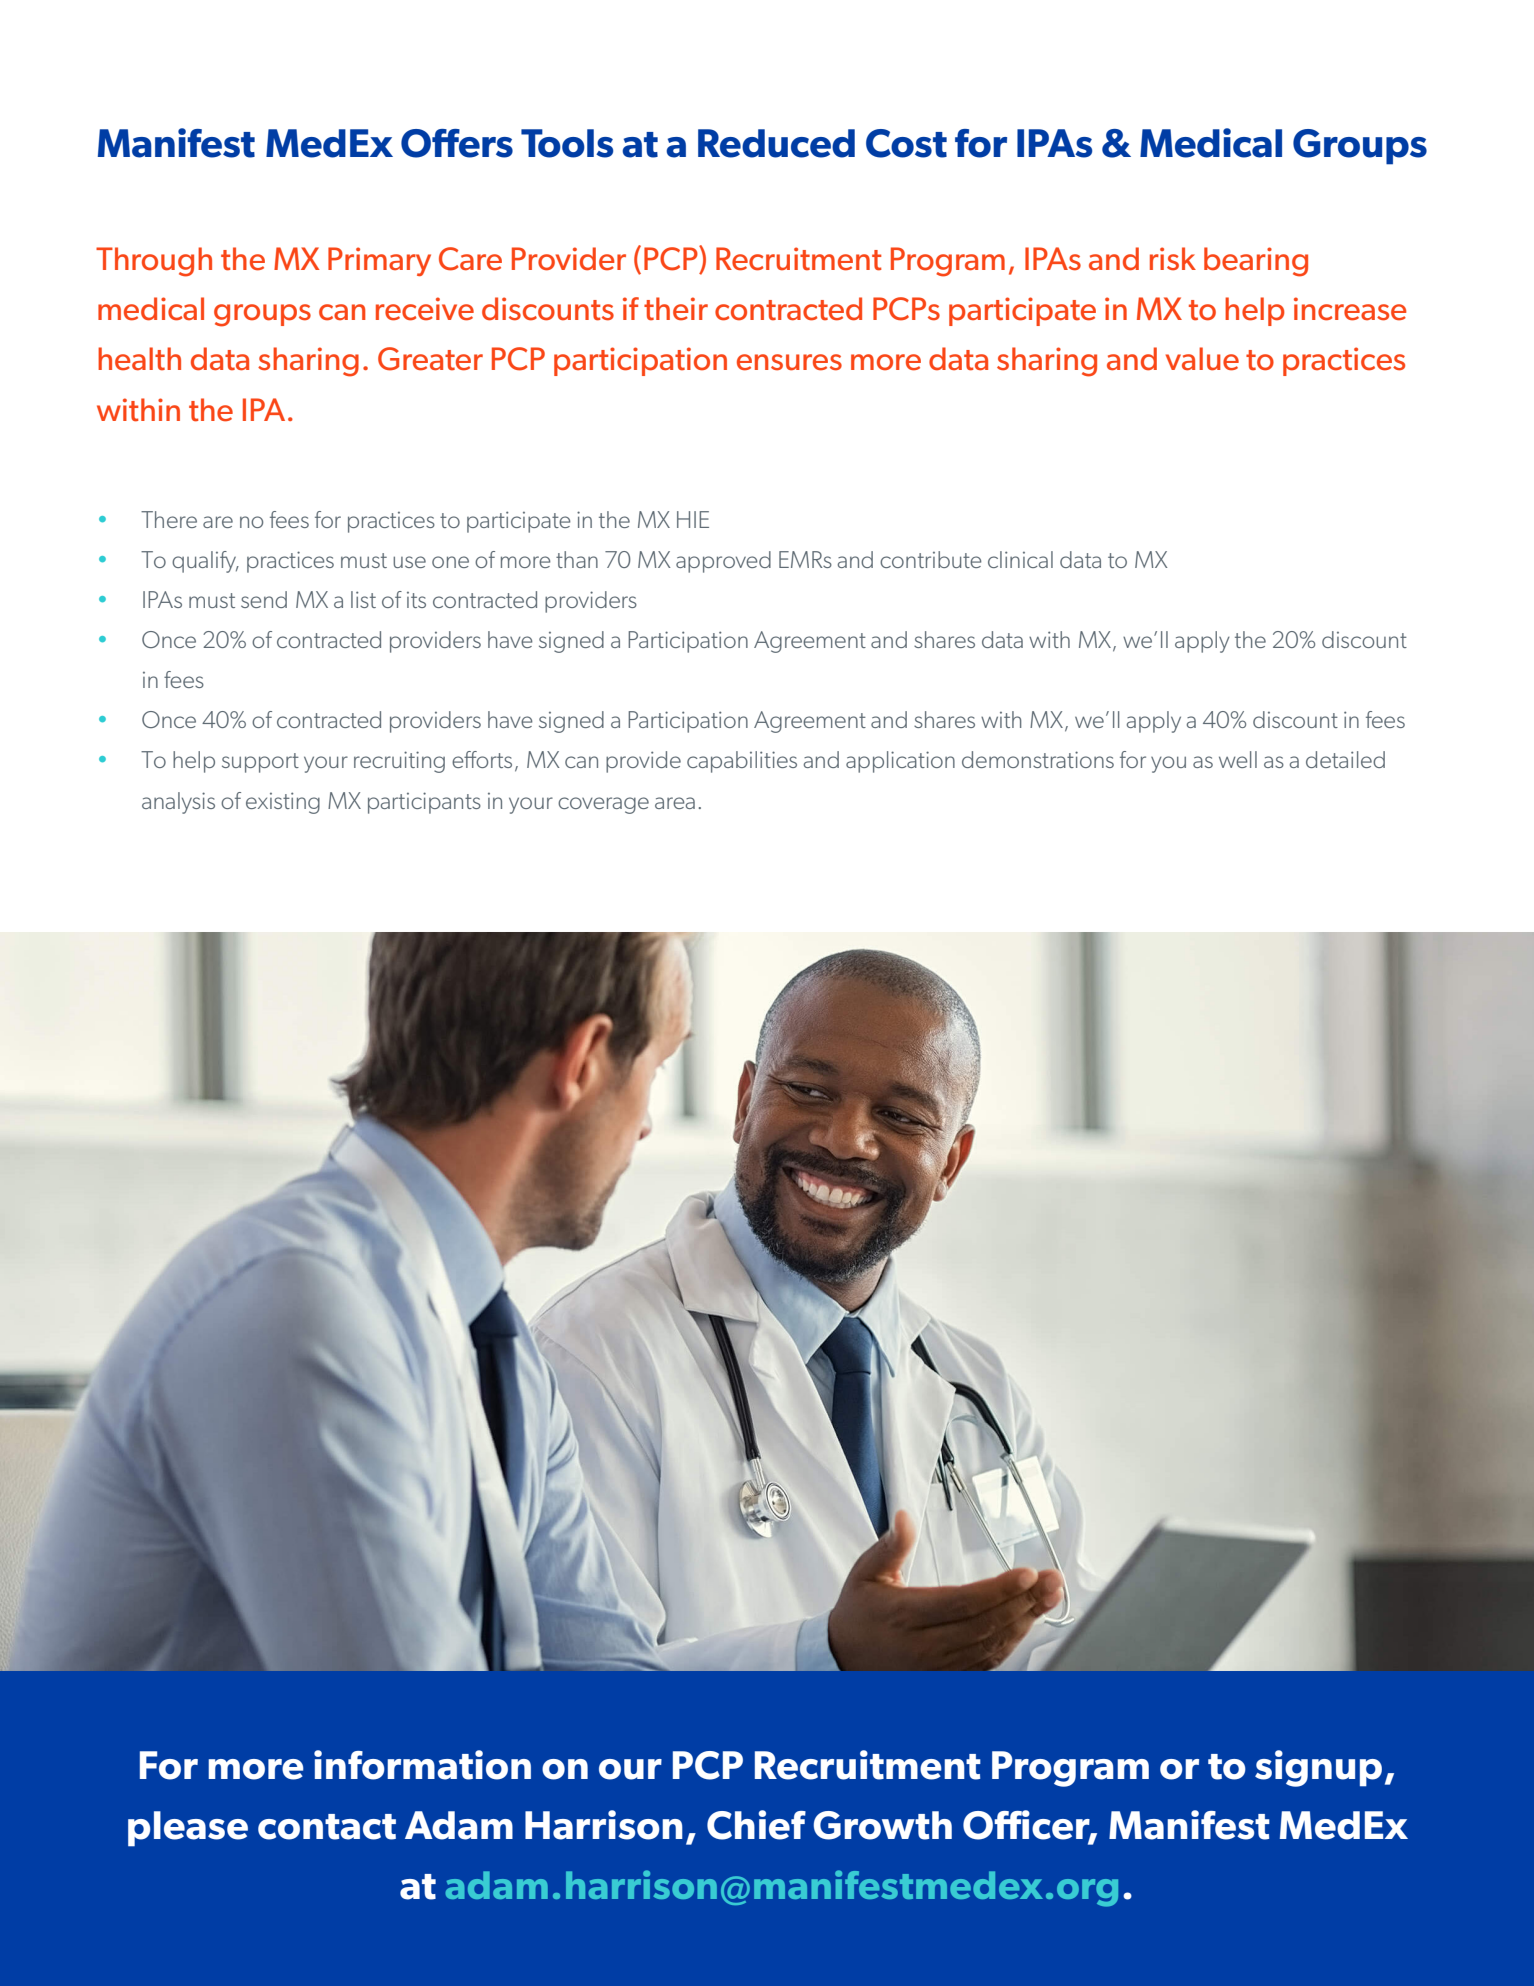 Image resolution: width=1534 pixels, height=1986 pixels. What do you see at coordinates (675, 803) in the screenshot?
I see `area` at bounding box center [675, 803].
